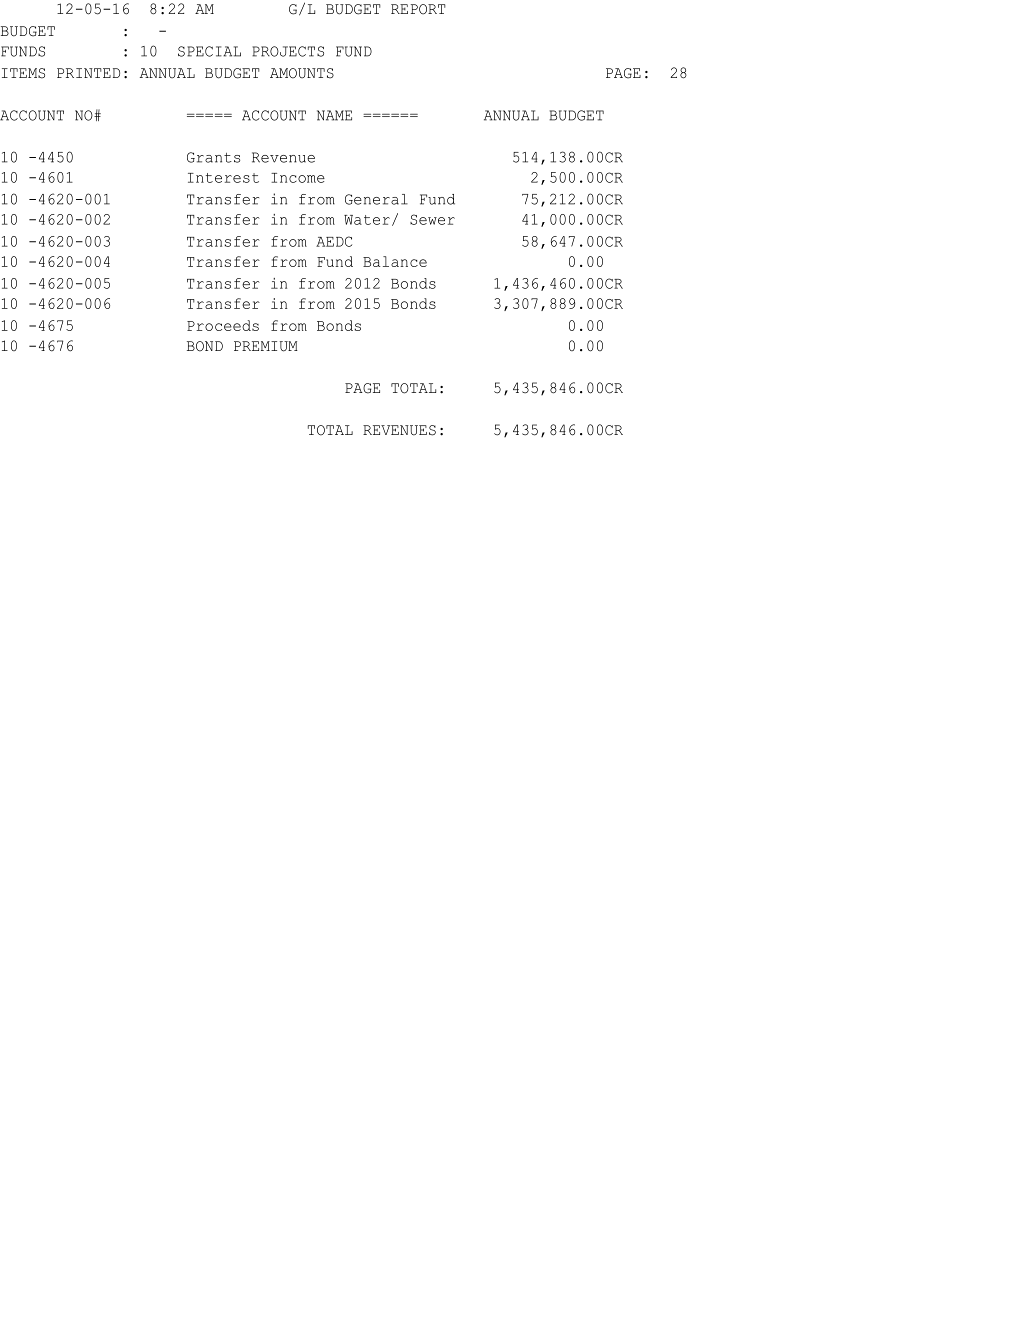 This screenshot has height=1334, width=1031. I want to click on Interest, so click(223, 178).
